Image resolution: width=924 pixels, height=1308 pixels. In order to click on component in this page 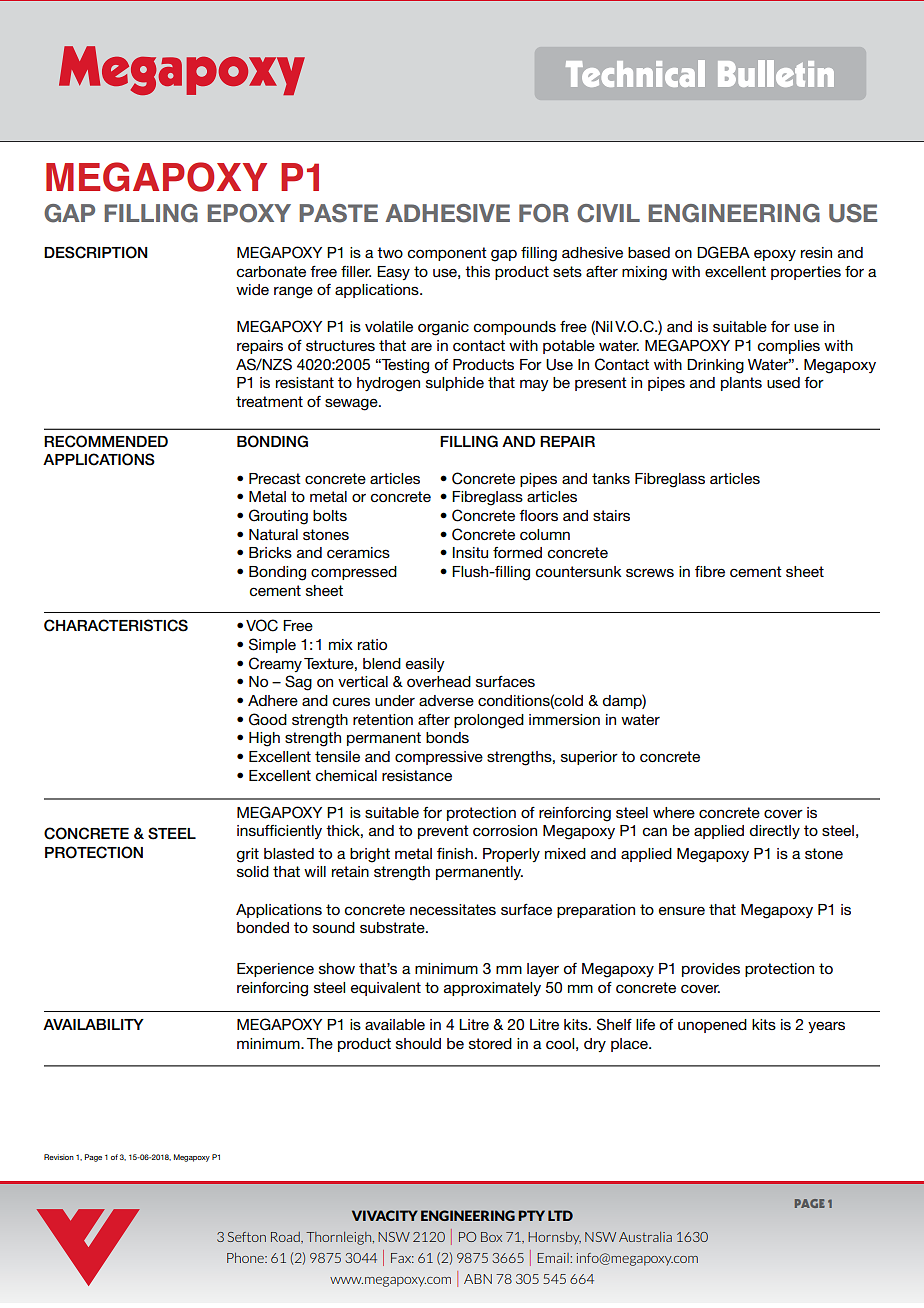, I will do `click(447, 254)`.
